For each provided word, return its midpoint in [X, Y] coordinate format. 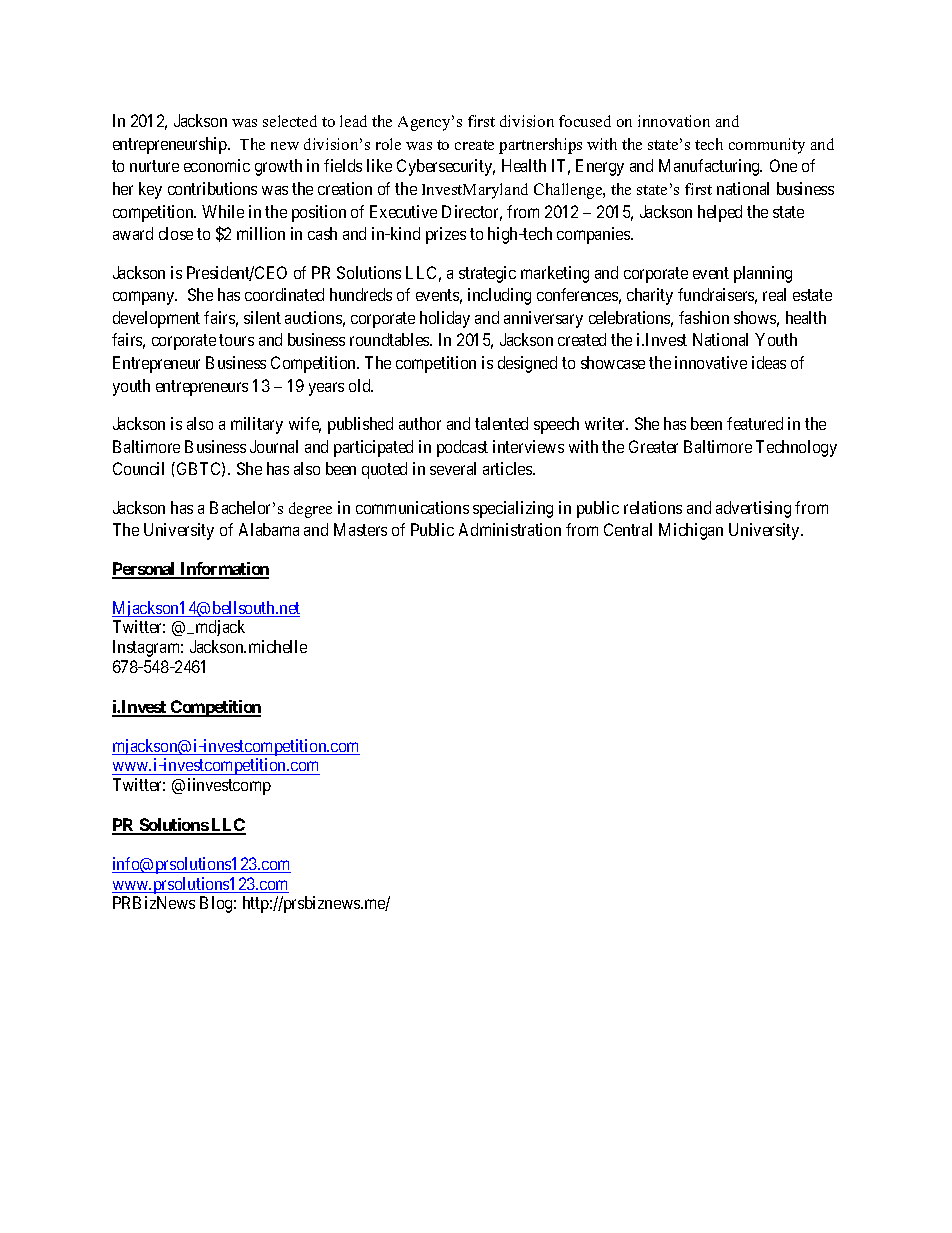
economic [217, 165]
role [388, 144]
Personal [145, 570]
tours [236, 340]
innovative [711, 362]
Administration [510, 529]
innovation [674, 121]
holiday [445, 319]
